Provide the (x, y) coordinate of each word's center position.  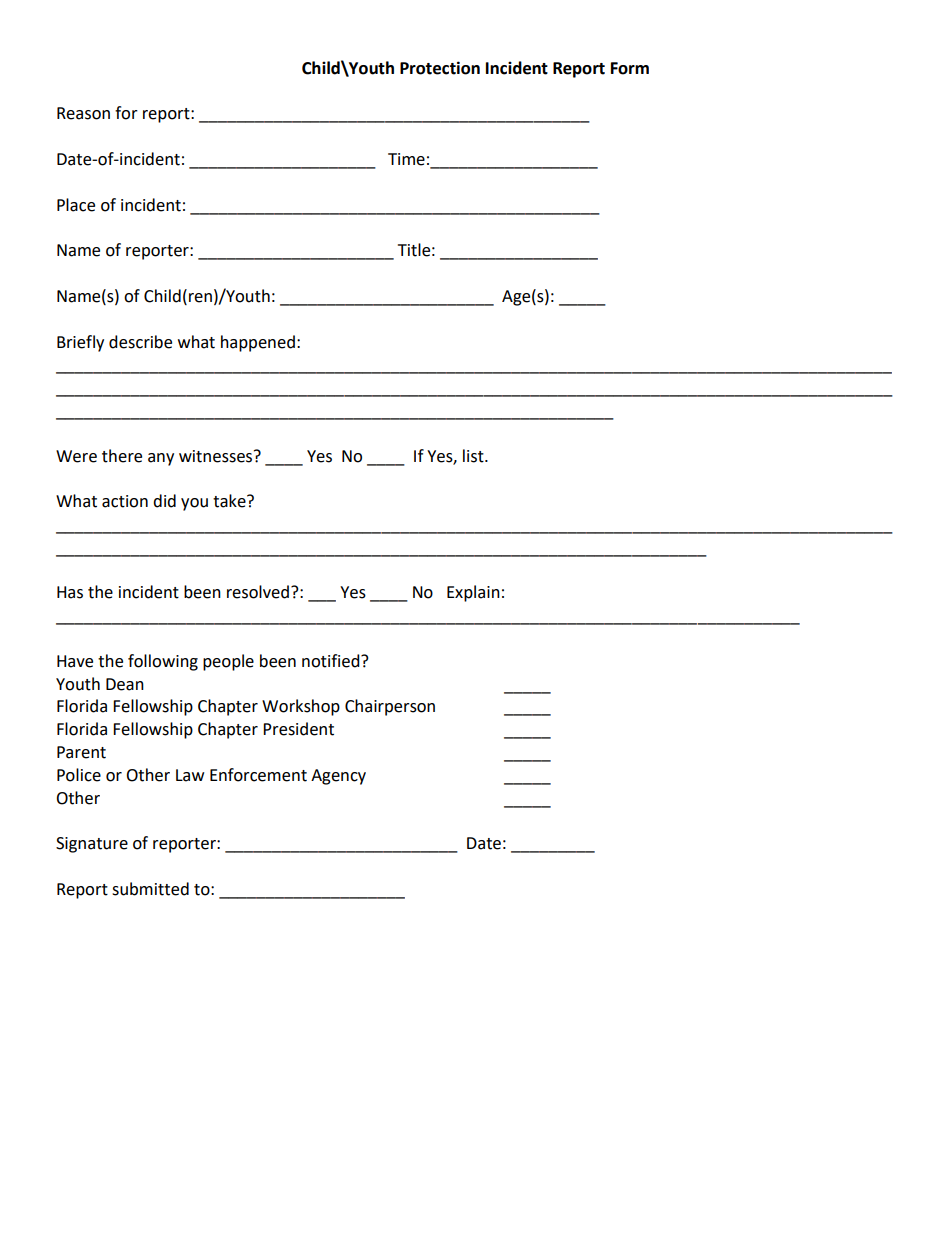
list (474, 456)
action (125, 501)
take (230, 501)
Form (630, 68)
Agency (338, 777)
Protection (440, 68)
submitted (150, 889)
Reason (83, 113)
